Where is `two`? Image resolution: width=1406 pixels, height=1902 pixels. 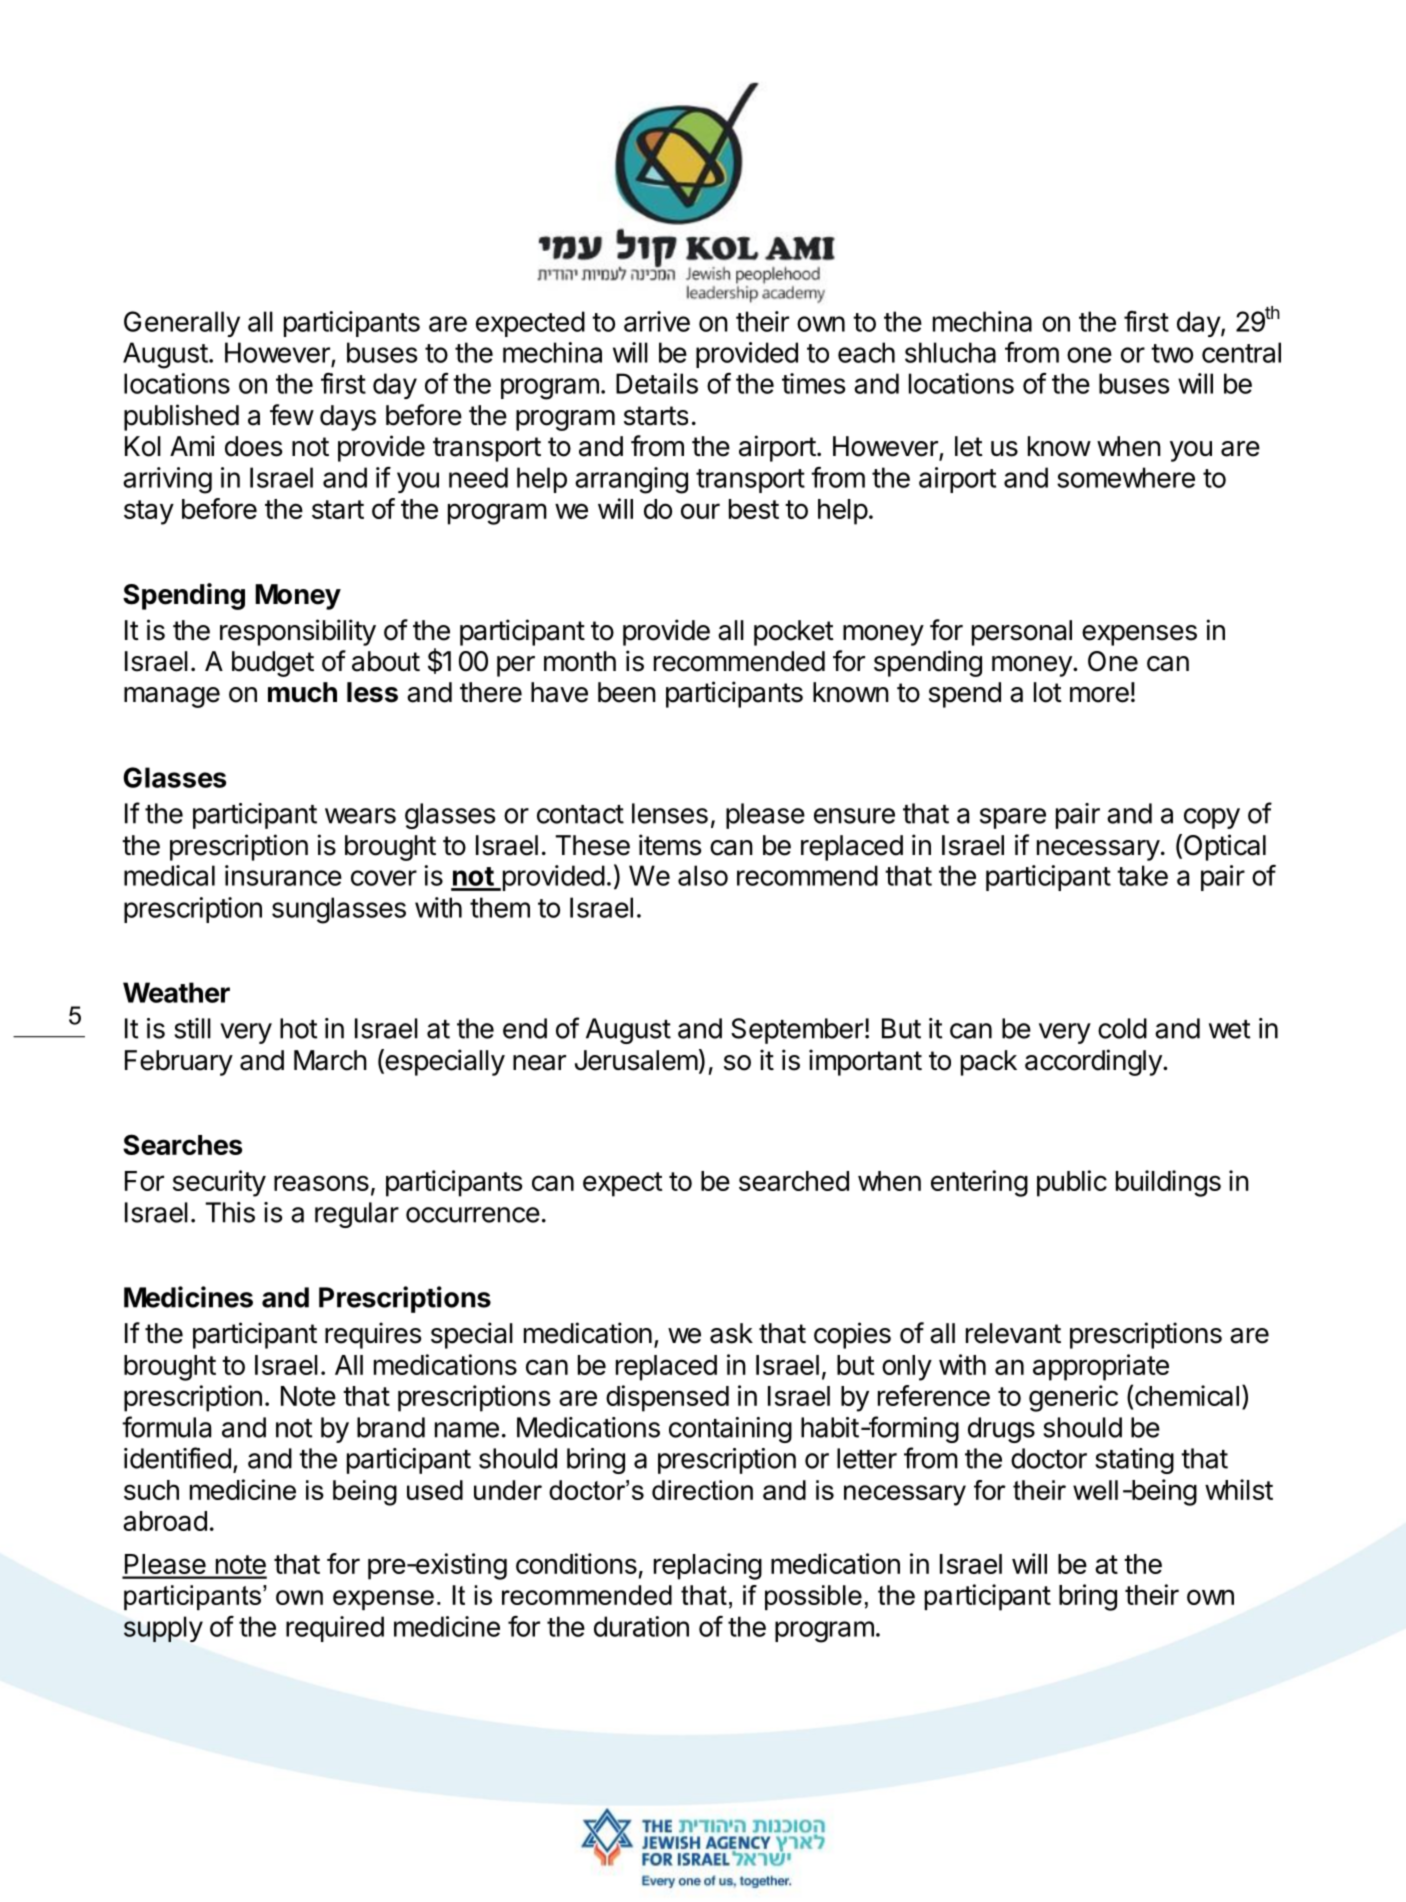 two is located at coordinates (1172, 353).
